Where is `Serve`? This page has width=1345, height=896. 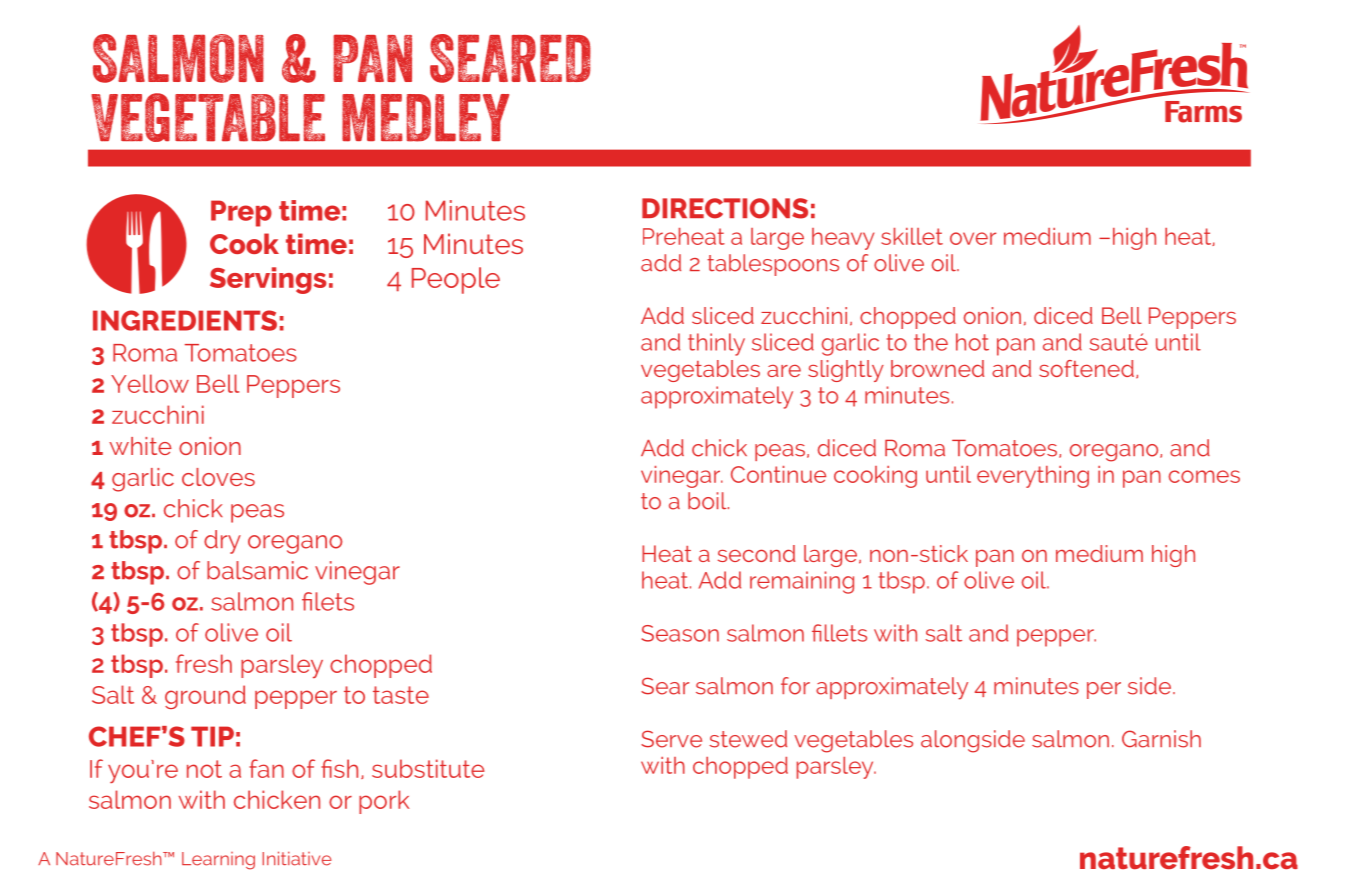
Serve is located at coordinates (671, 739).
